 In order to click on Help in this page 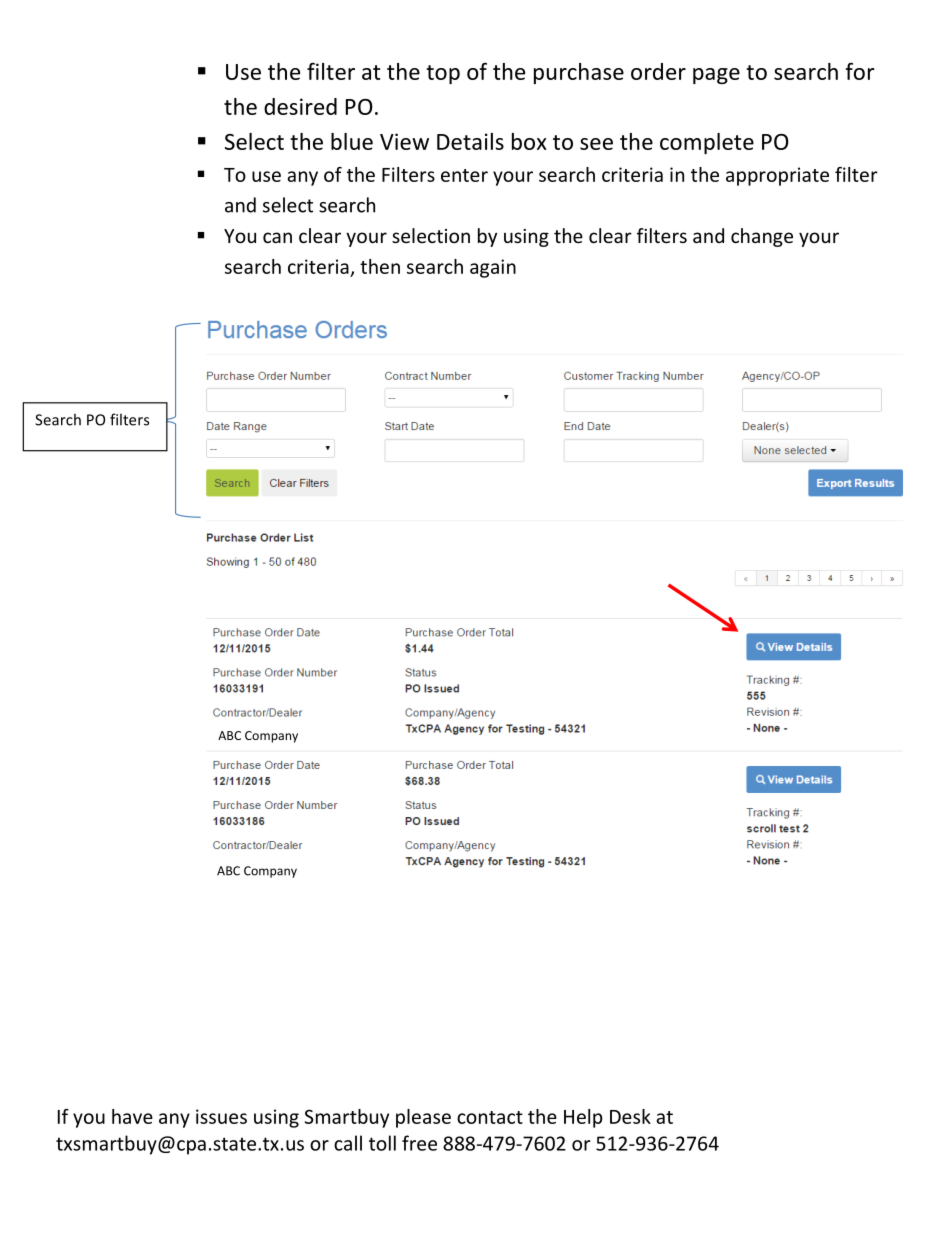, I will do `click(583, 1118)`.
